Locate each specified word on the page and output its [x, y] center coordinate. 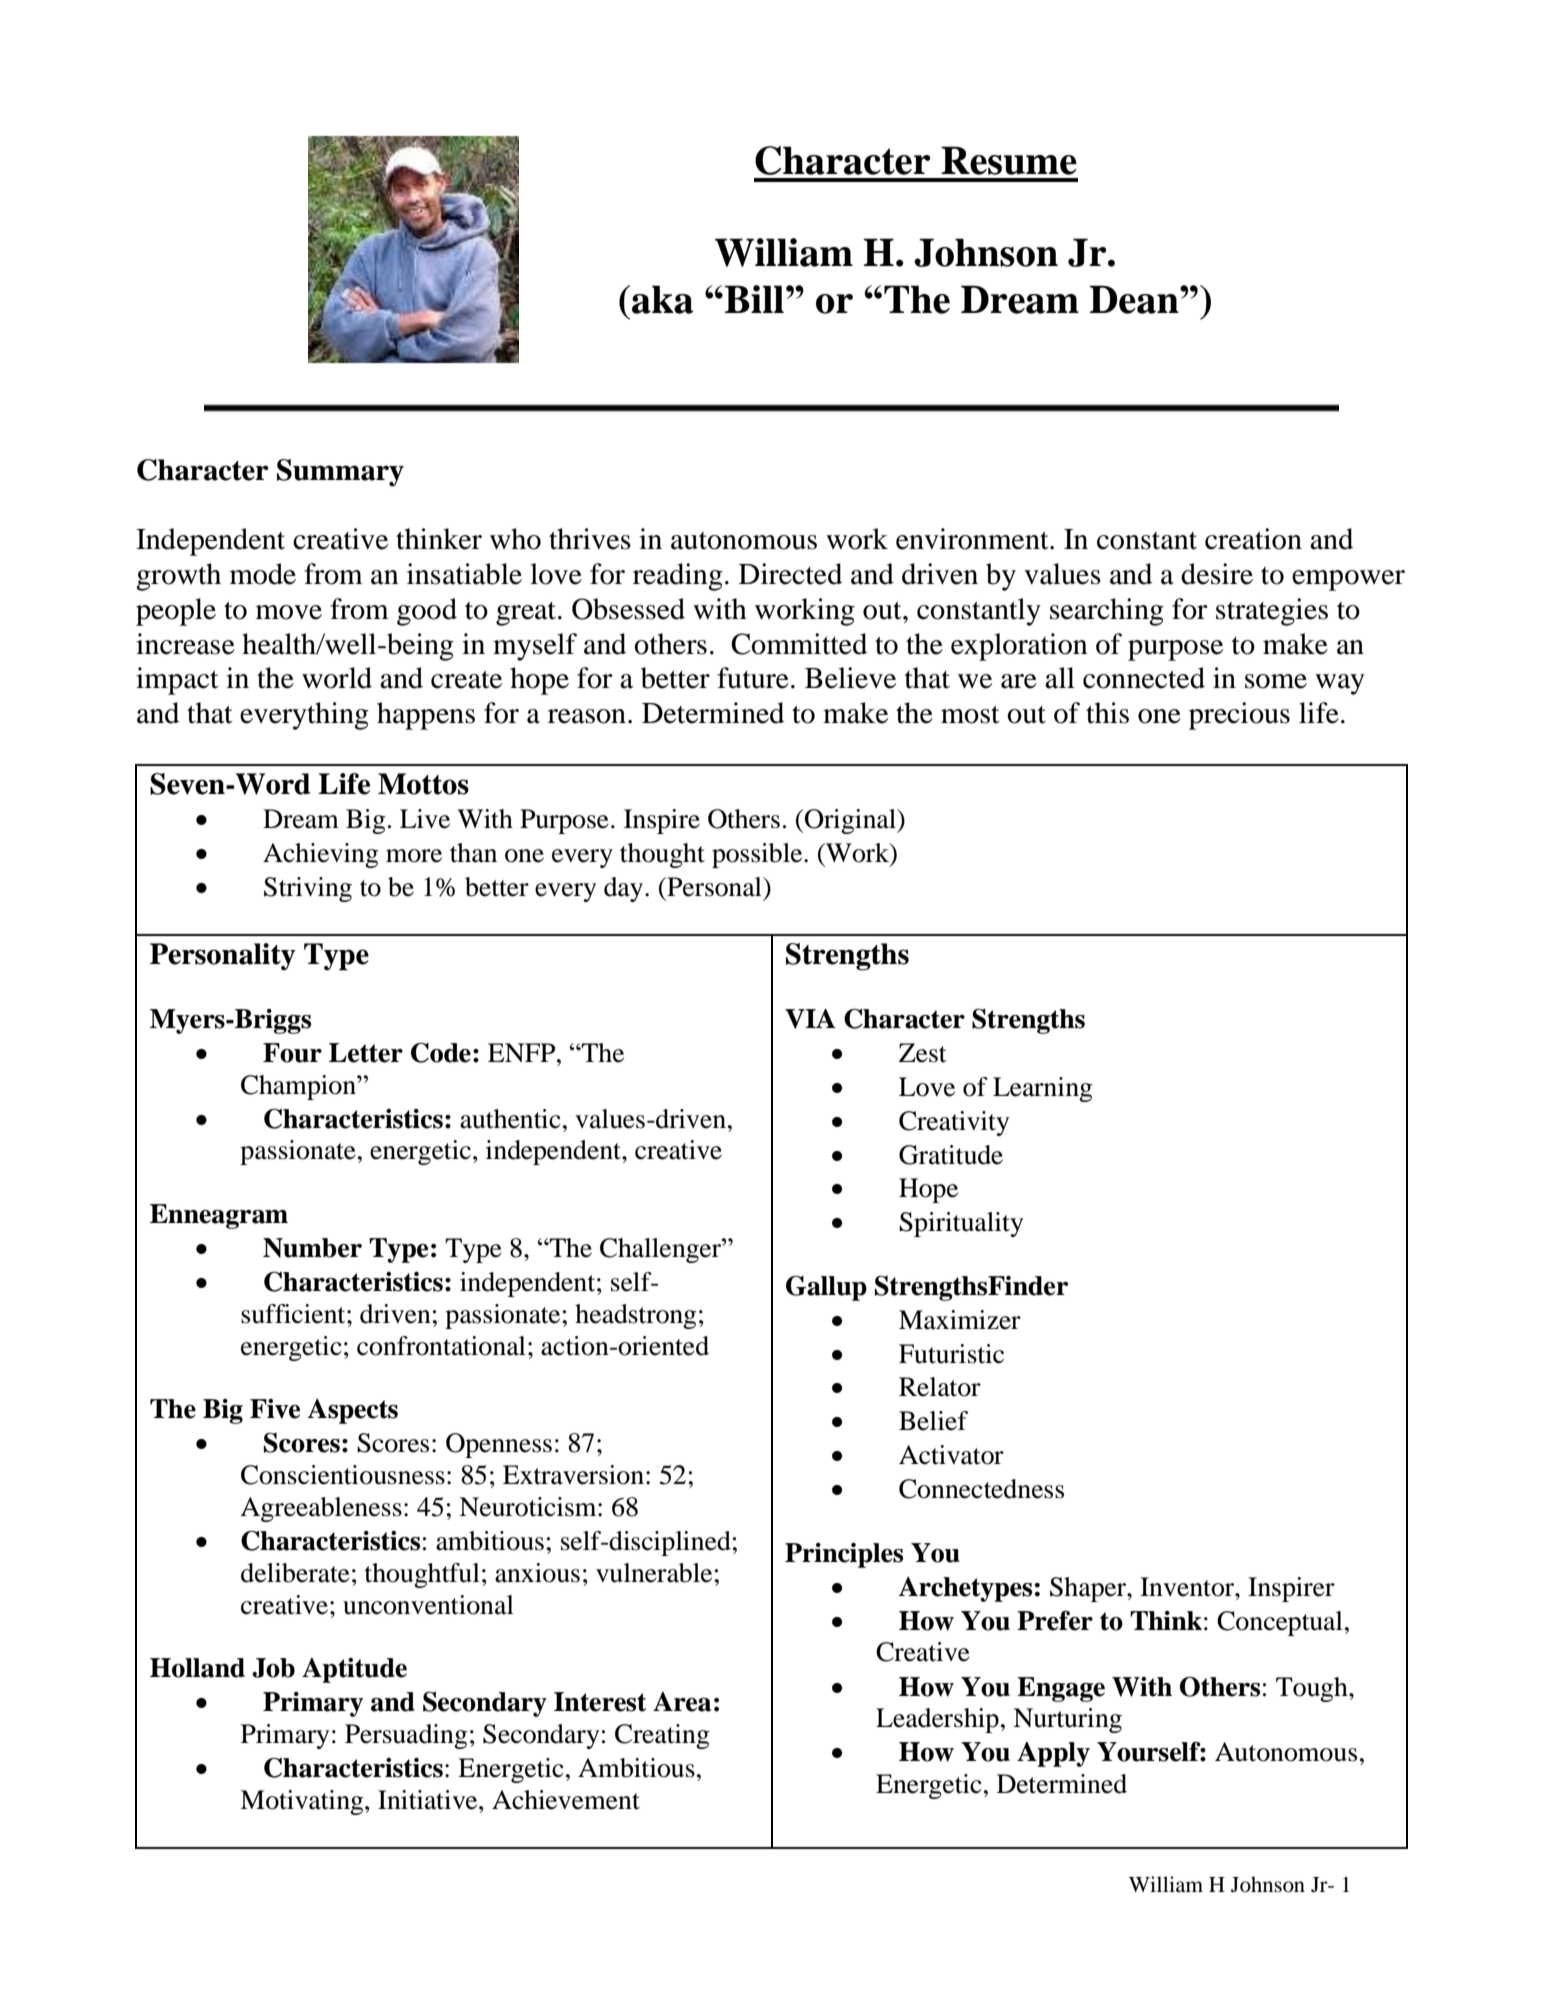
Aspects [352, 1411]
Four [292, 1053]
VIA [810, 1019]
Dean [1135, 299]
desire [1217, 574]
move [289, 612]
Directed [790, 574]
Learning [1042, 1089]
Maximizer [960, 1320]
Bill [754, 299]
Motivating [303, 1802]
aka [662, 299]
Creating [662, 1736]
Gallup [826, 1288]
